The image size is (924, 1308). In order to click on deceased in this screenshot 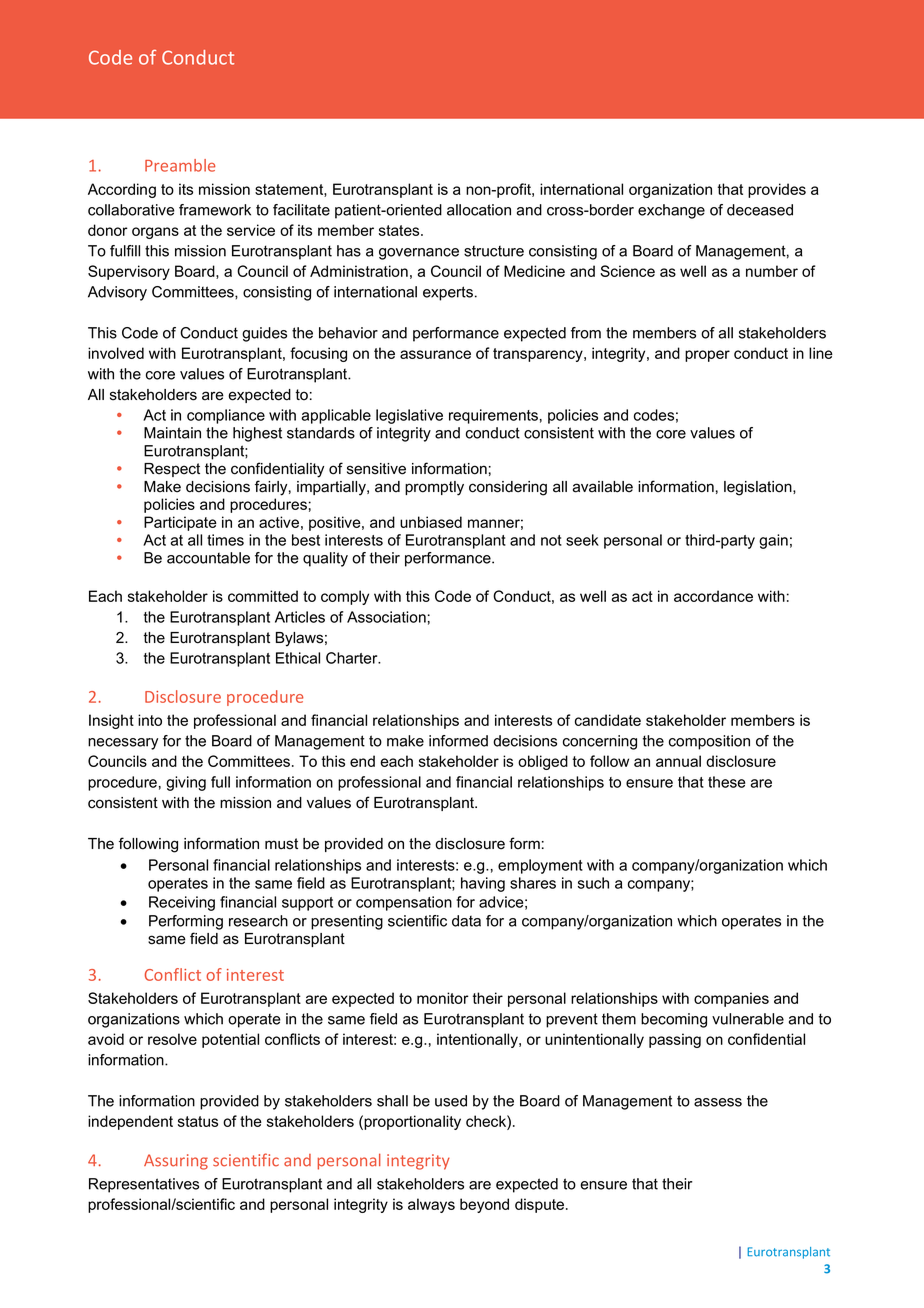, I will do `click(760, 210)`.
